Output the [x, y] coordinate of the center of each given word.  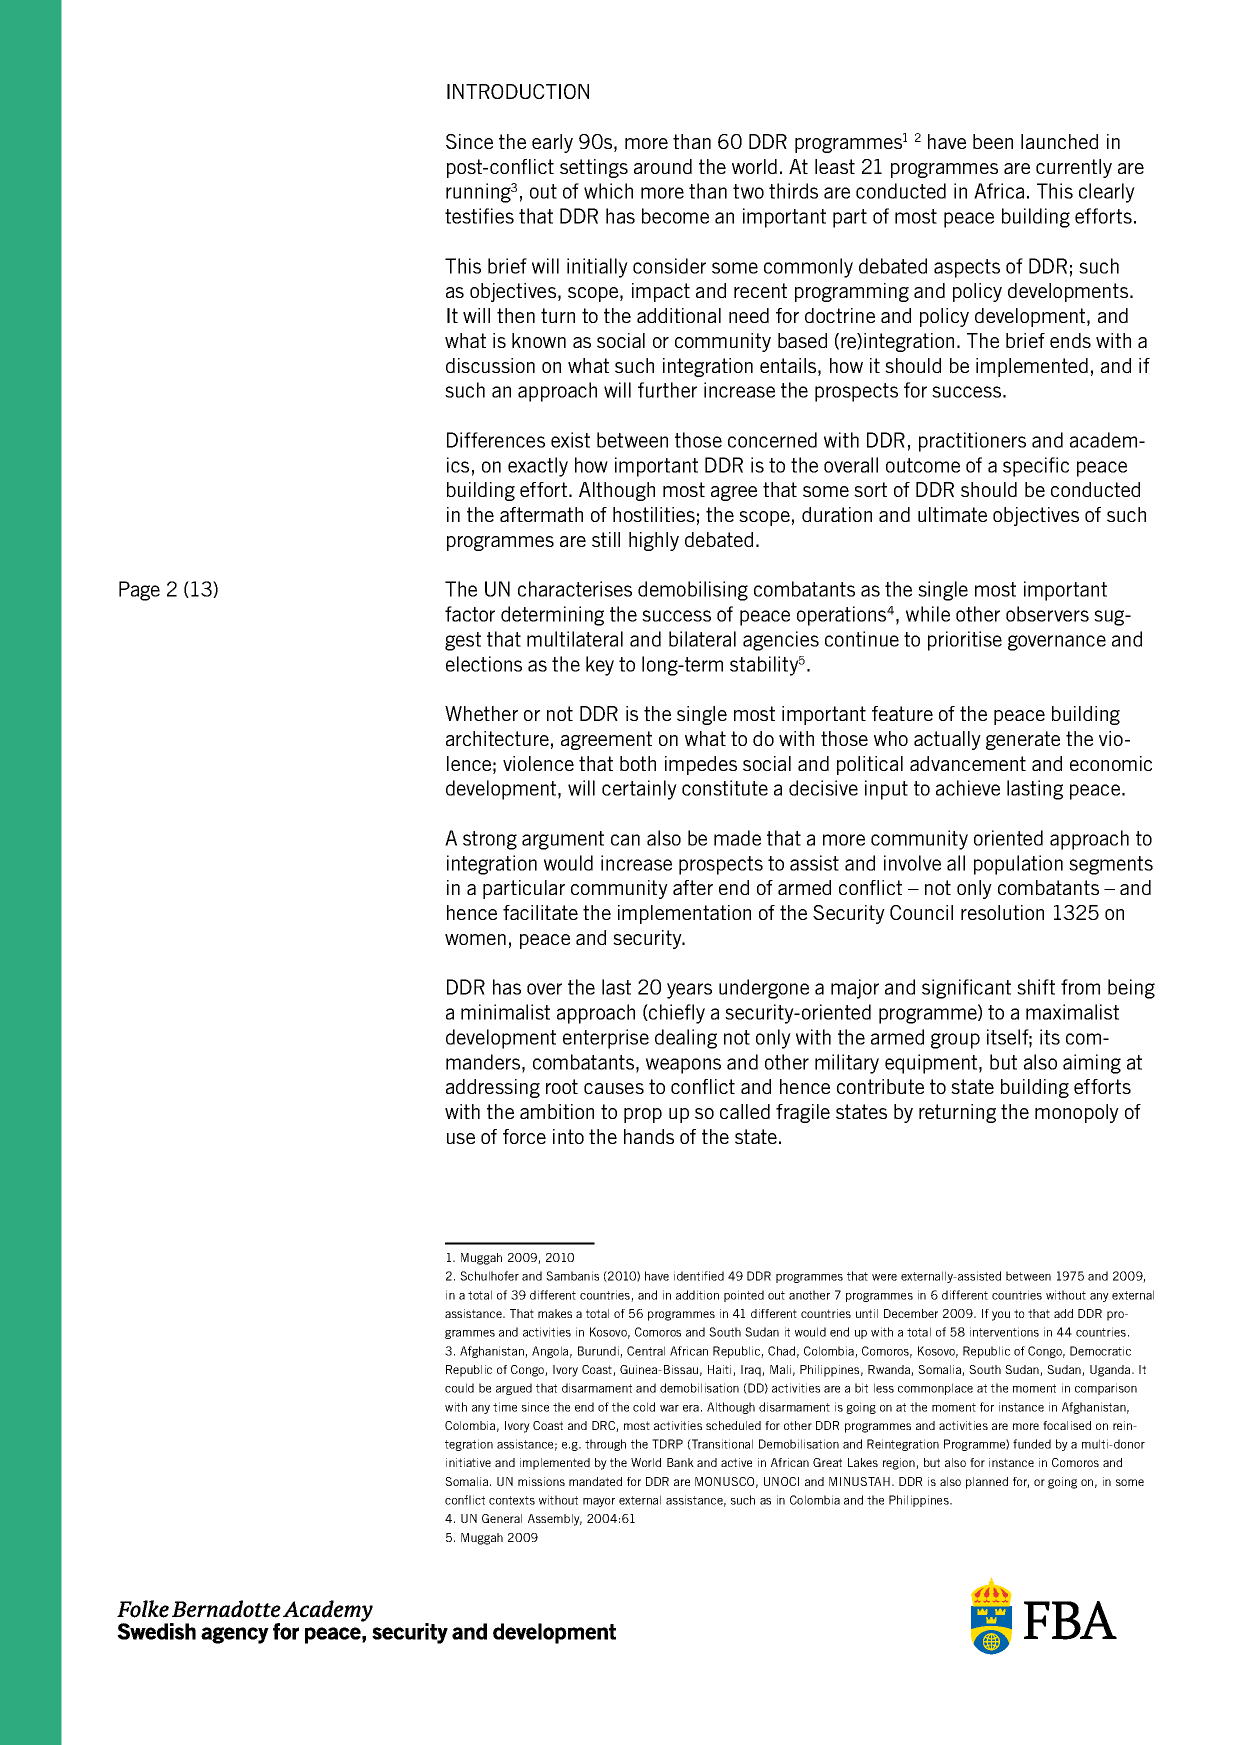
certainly [639, 790]
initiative [468, 1462]
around [663, 166]
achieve [968, 788]
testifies [479, 216]
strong [490, 840]
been [993, 141]
